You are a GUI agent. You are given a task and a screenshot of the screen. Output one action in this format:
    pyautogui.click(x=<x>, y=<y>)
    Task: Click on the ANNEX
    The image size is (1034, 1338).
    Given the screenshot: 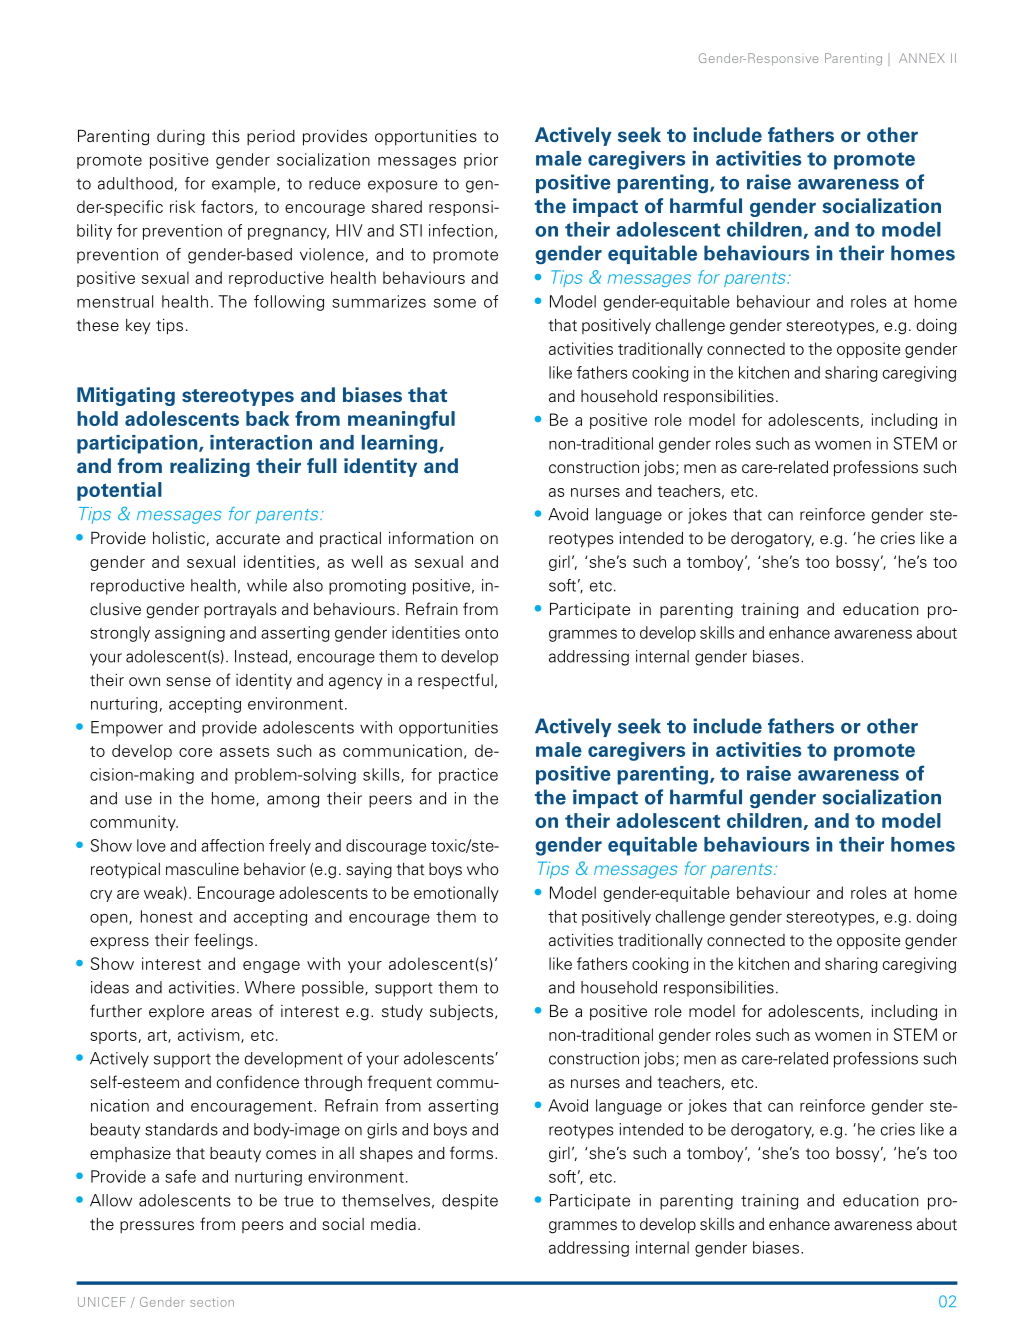 What is the action you would take?
    pyautogui.click(x=922, y=58)
